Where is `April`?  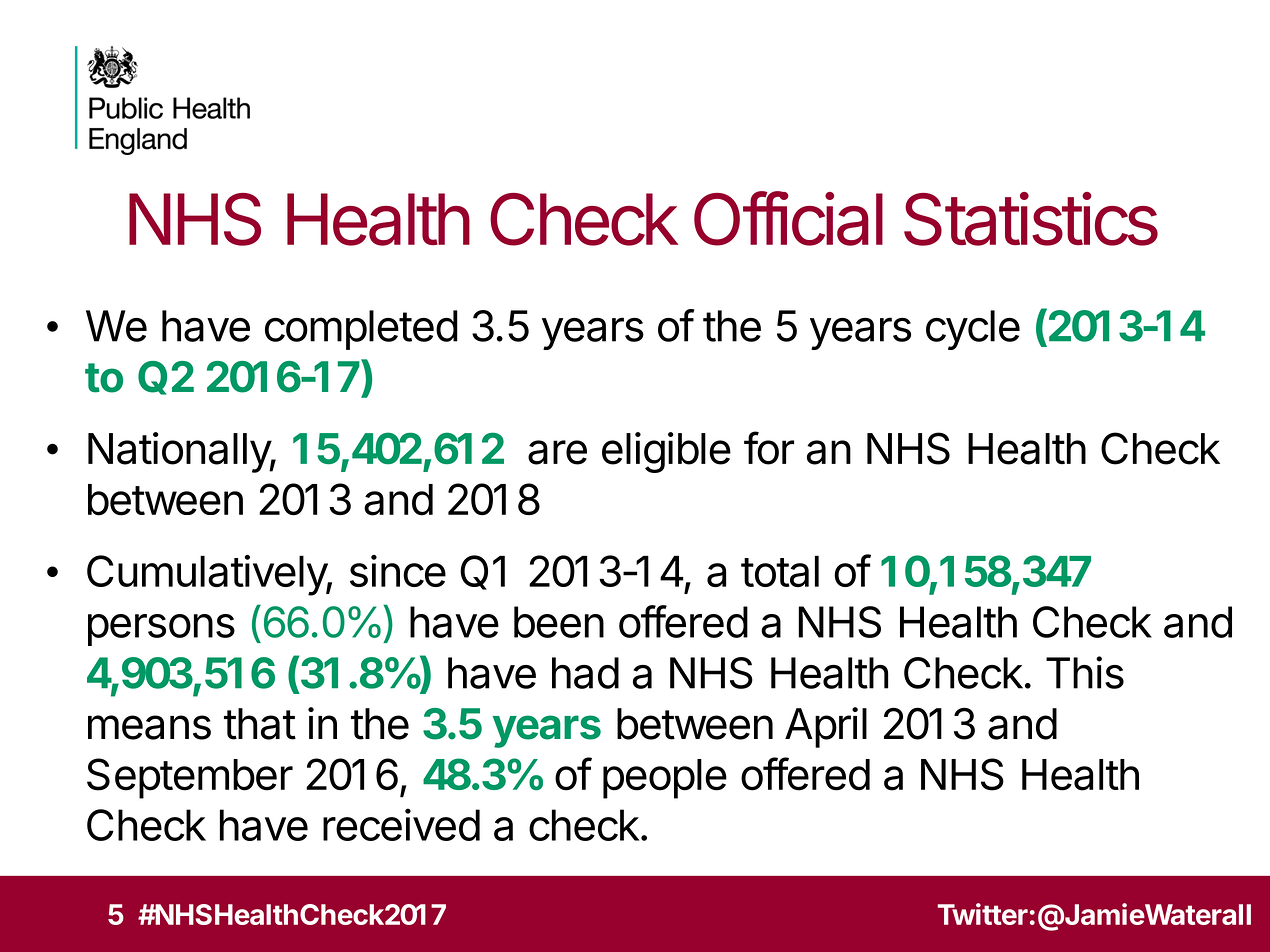
April is located at coordinates (826, 727).
